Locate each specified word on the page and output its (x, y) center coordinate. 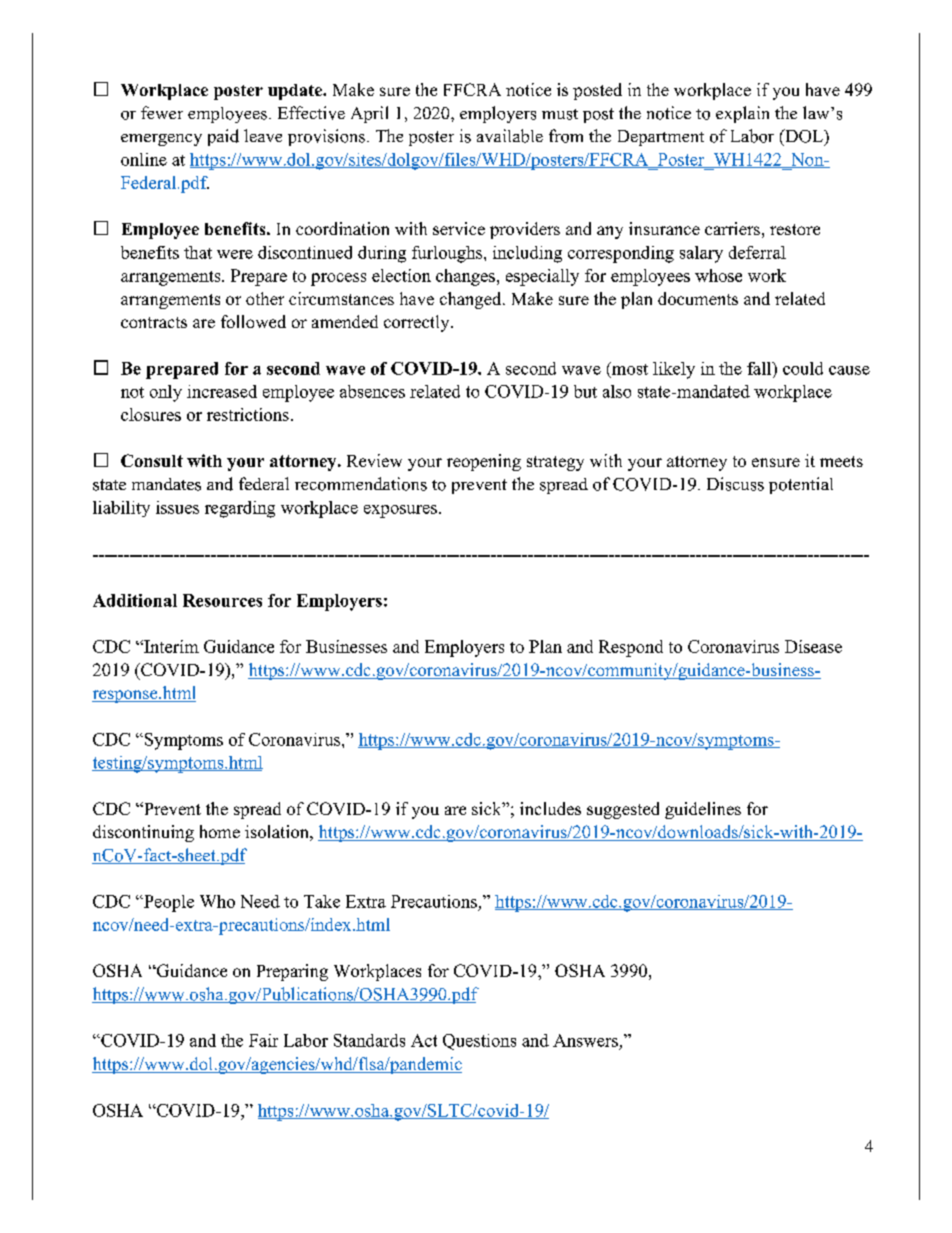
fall (760, 368)
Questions (479, 1042)
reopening (484, 462)
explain (742, 114)
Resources (222, 600)
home (220, 831)
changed (472, 300)
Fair (263, 1040)
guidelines (703, 810)
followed (253, 321)
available (510, 136)
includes (550, 808)
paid (223, 137)
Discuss (735, 484)
